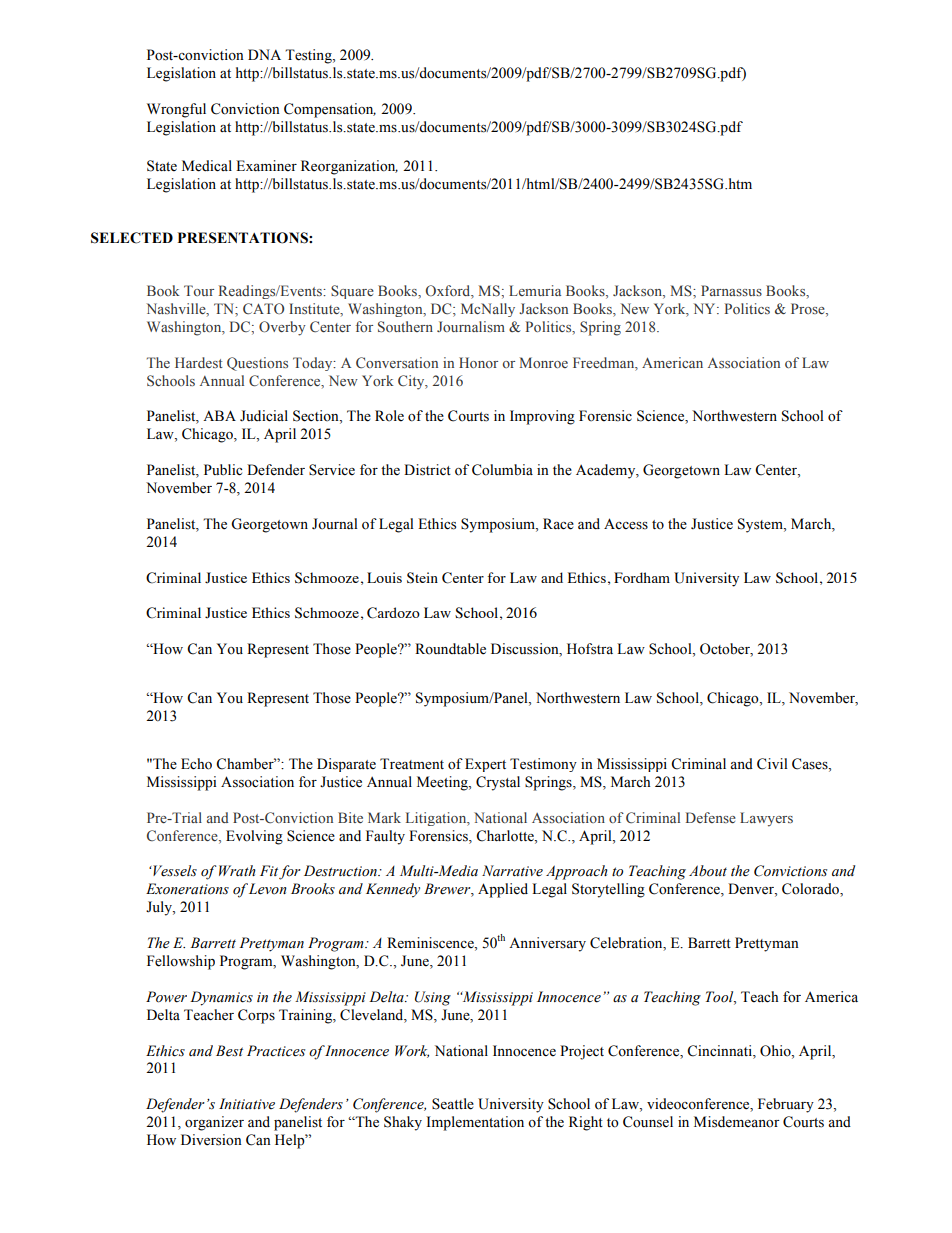  I want to click on Applied, so click(503, 890).
